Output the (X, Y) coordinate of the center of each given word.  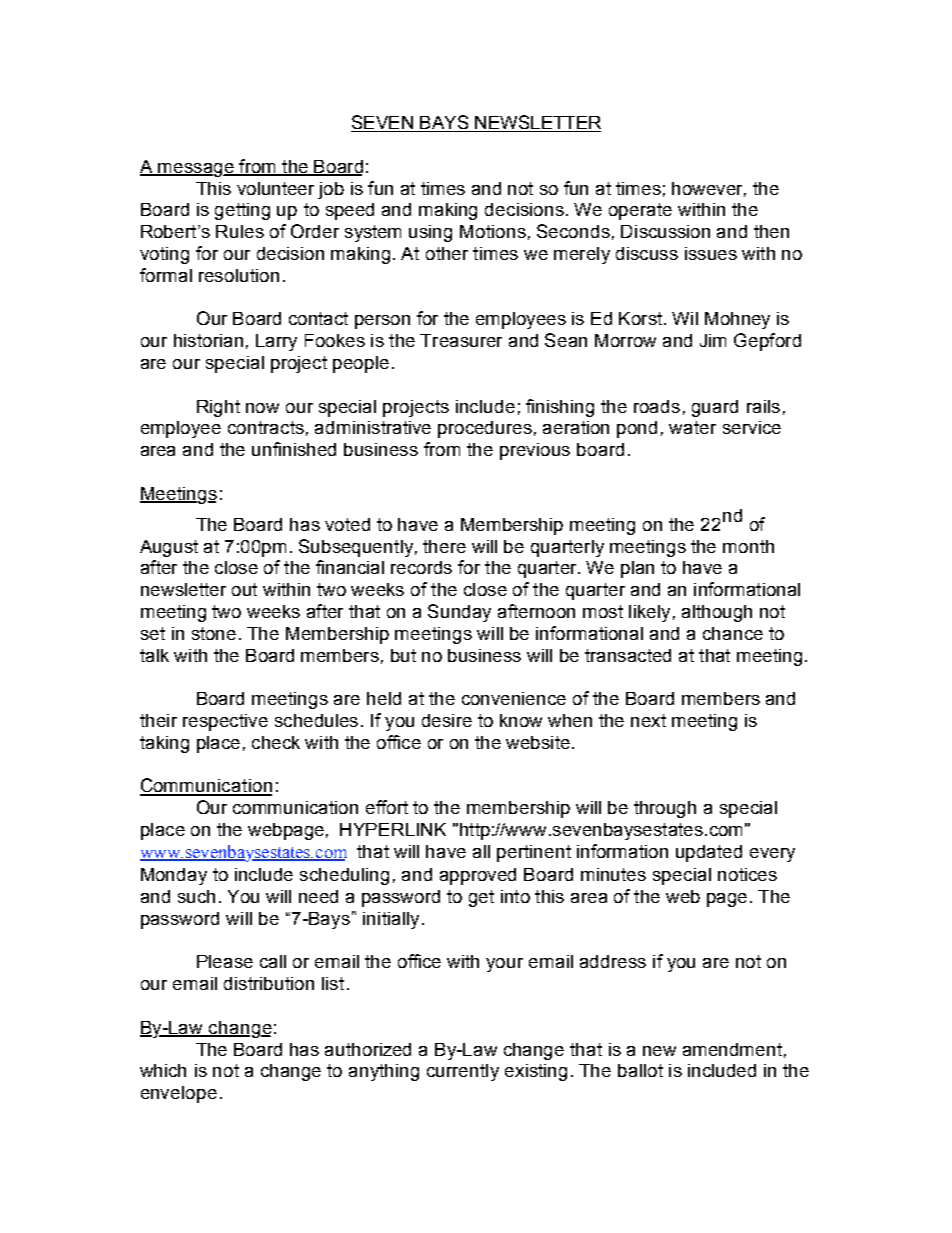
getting (242, 211)
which (163, 1070)
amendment (732, 1049)
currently (463, 1072)
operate (640, 211)
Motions (493, 231)
